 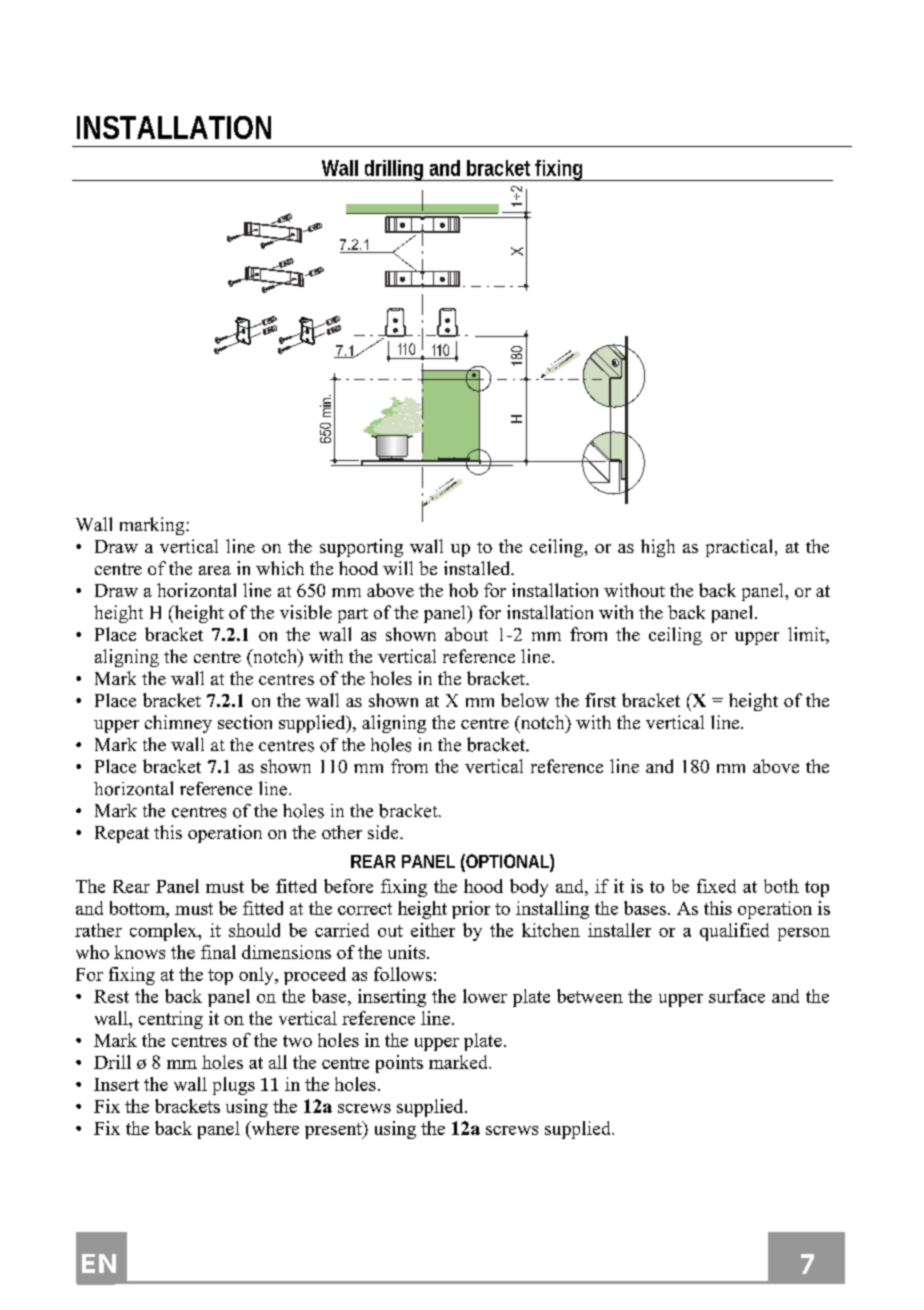 I want to click on fixed, so click(x=716, y=886).
